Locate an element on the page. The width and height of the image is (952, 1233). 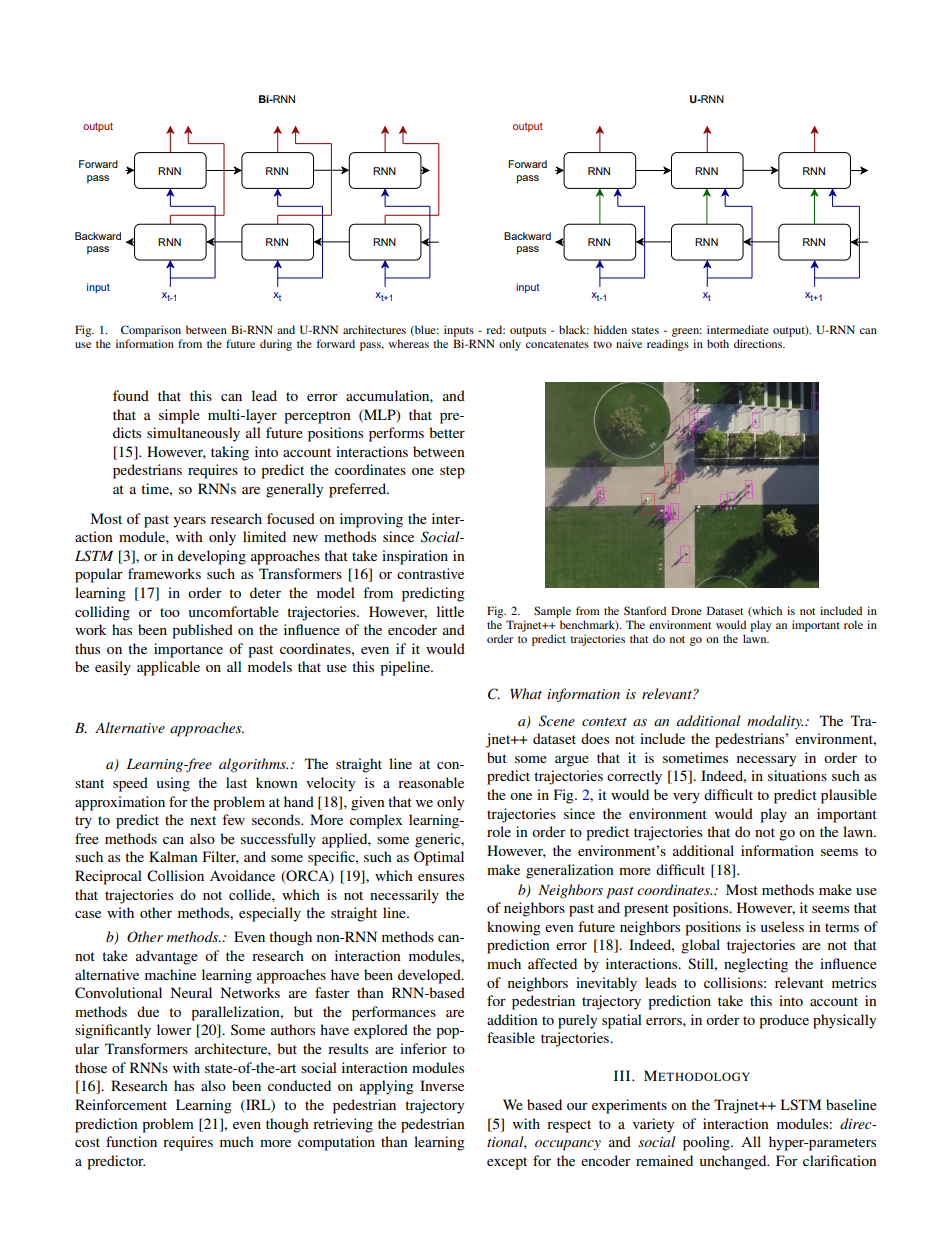
except is located at coordinates (507, 1163).
